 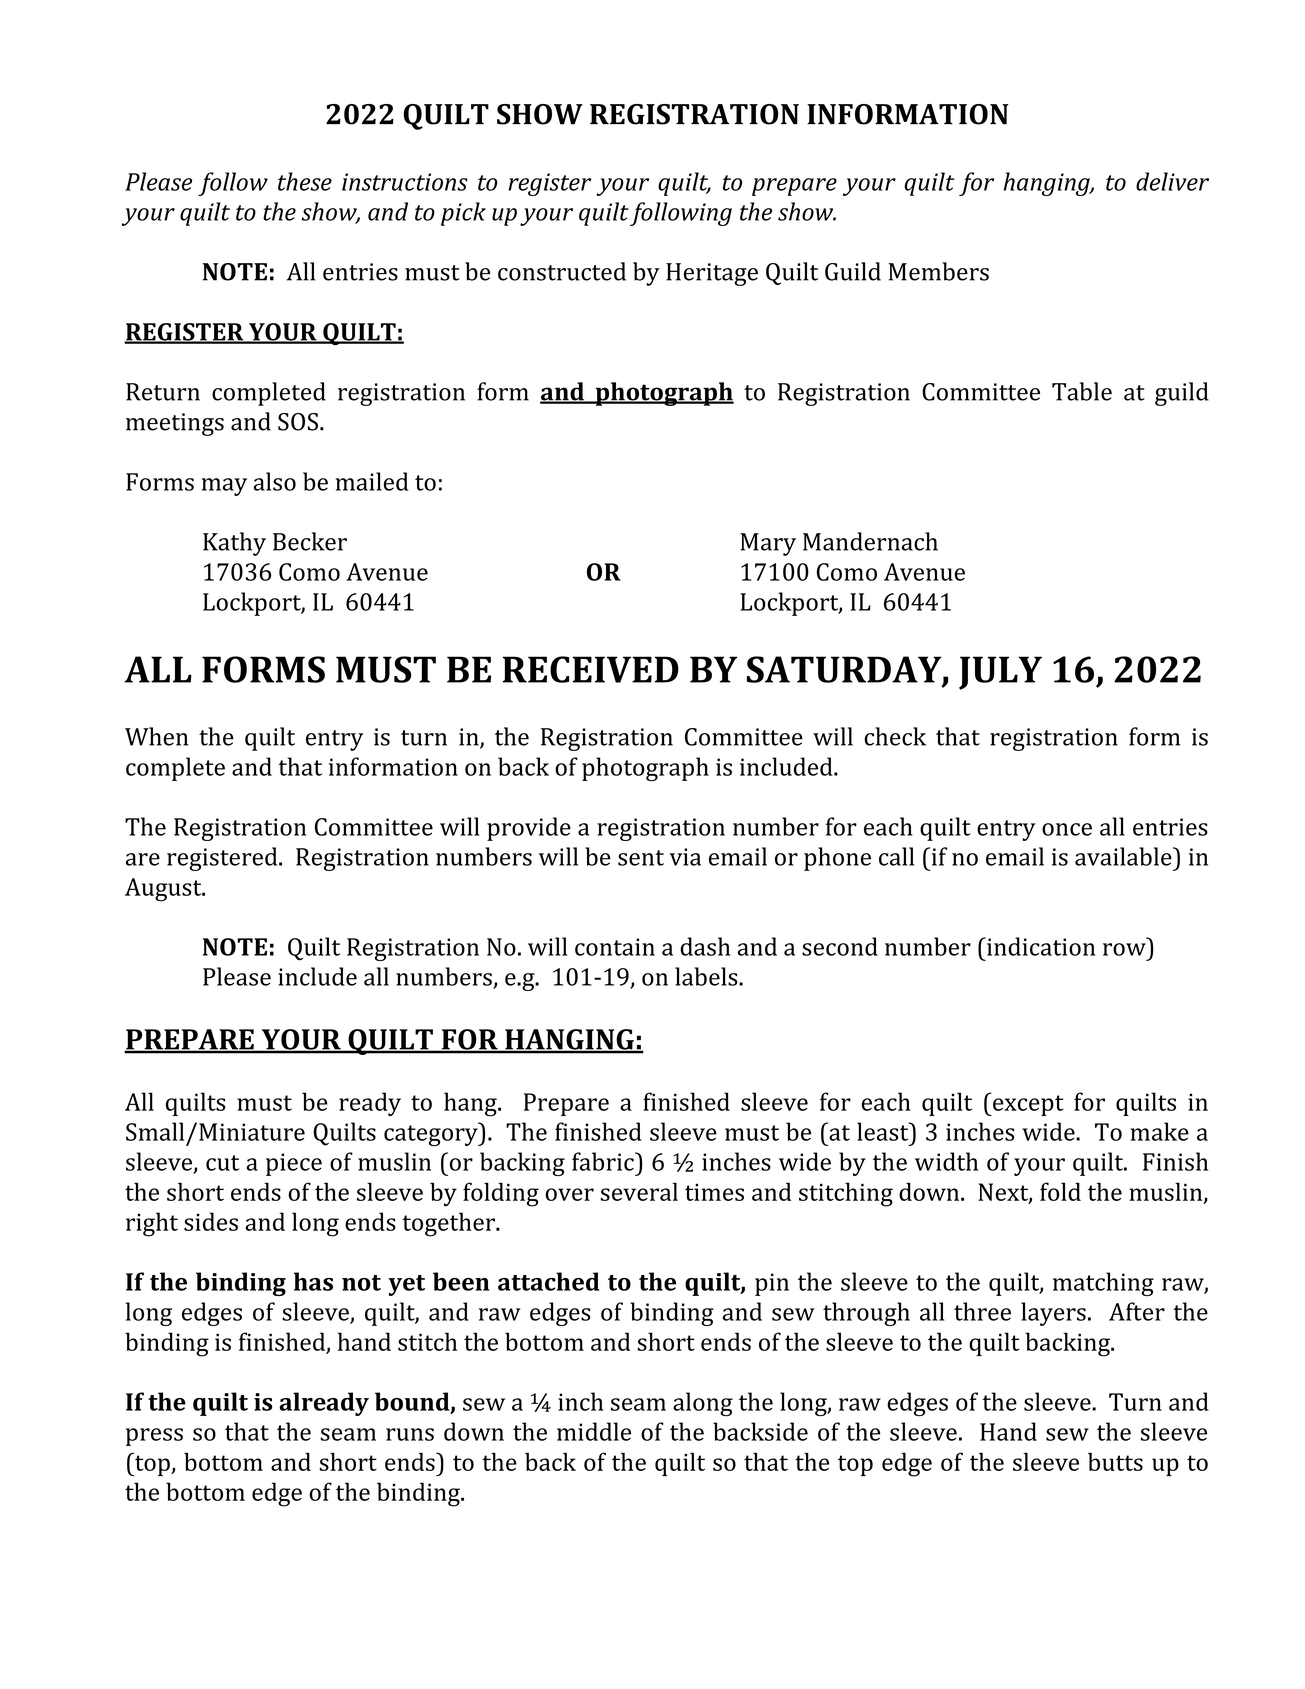 What do you see at coordinates (594, 1431) in the image?
I see `middle` at bounding box center [594, 1431].
